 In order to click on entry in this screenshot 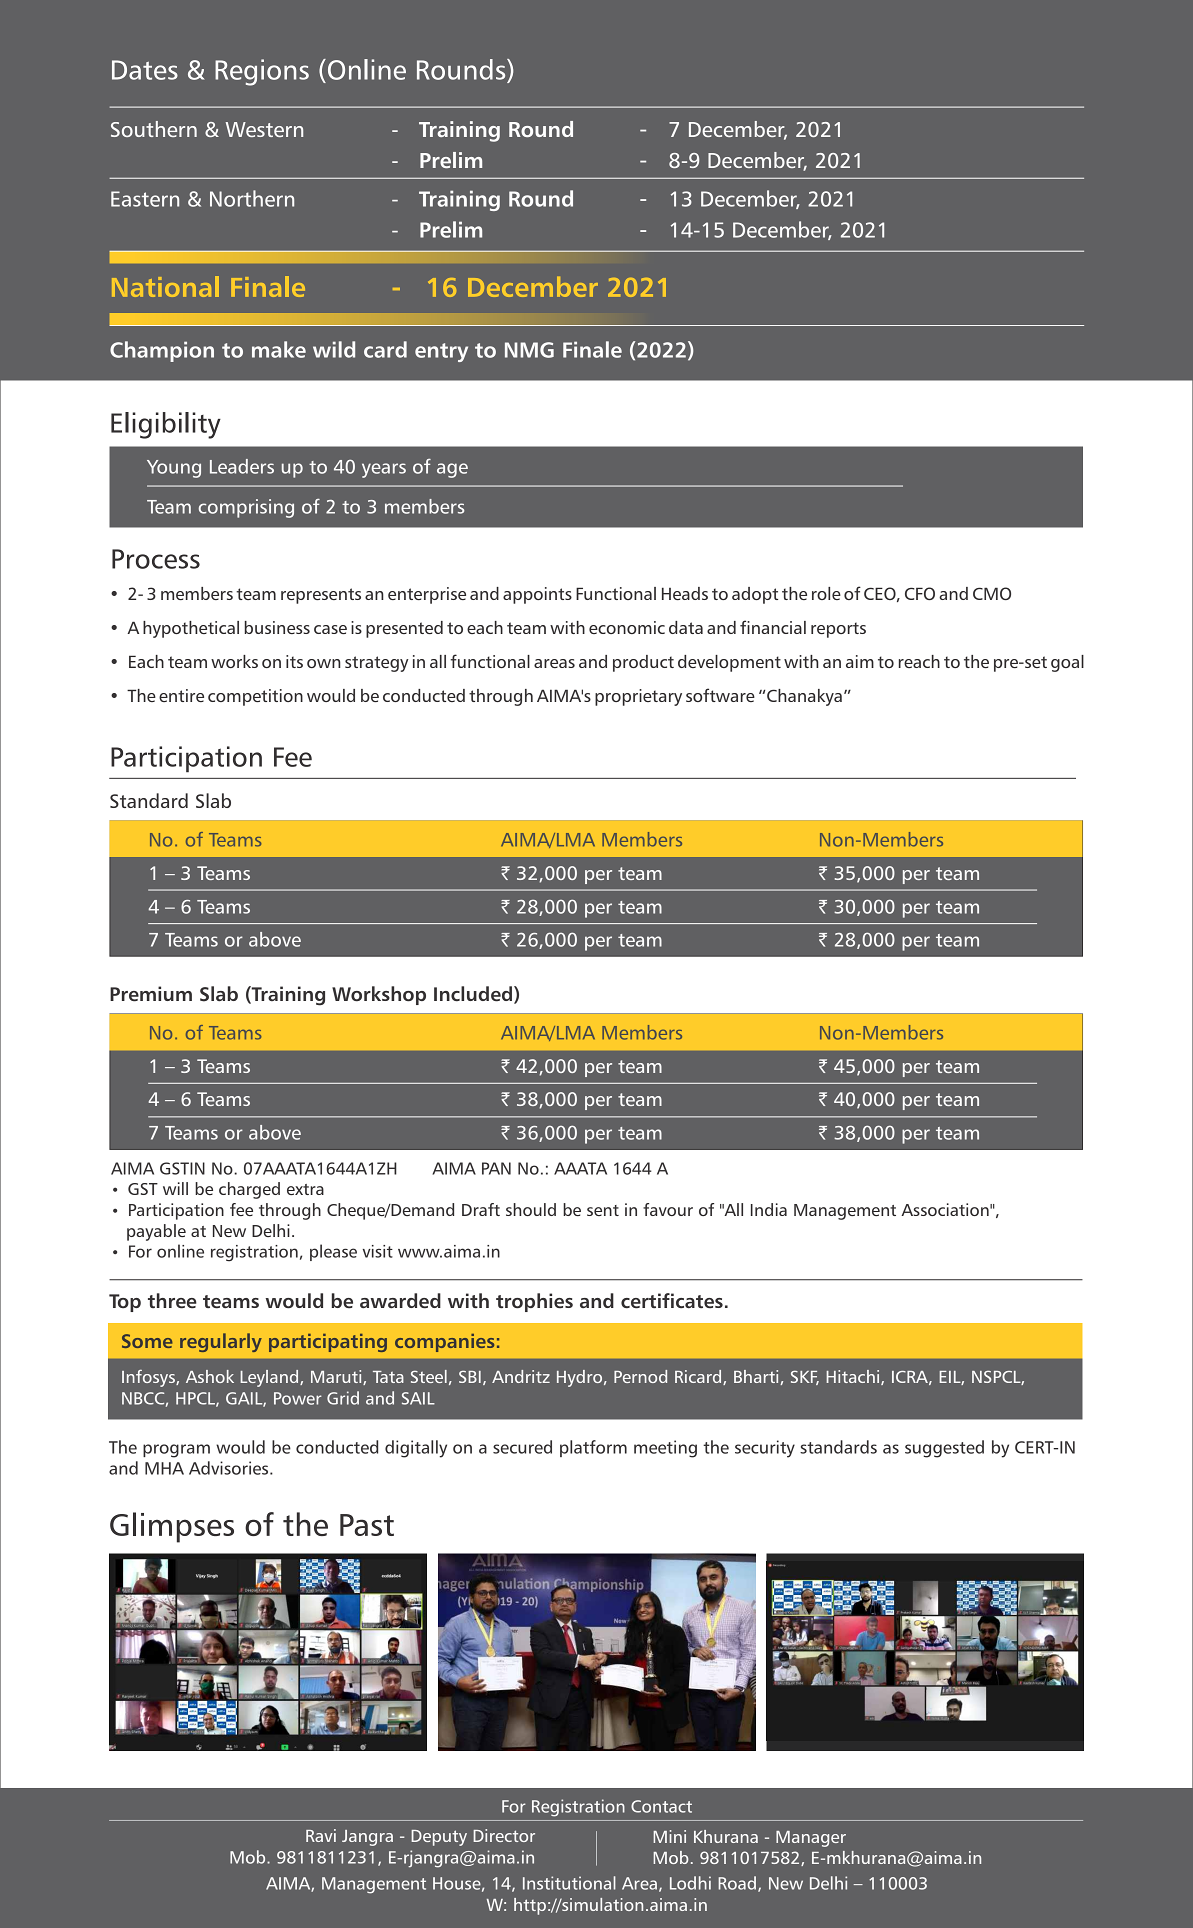, I will do `click(441, 352)`.
